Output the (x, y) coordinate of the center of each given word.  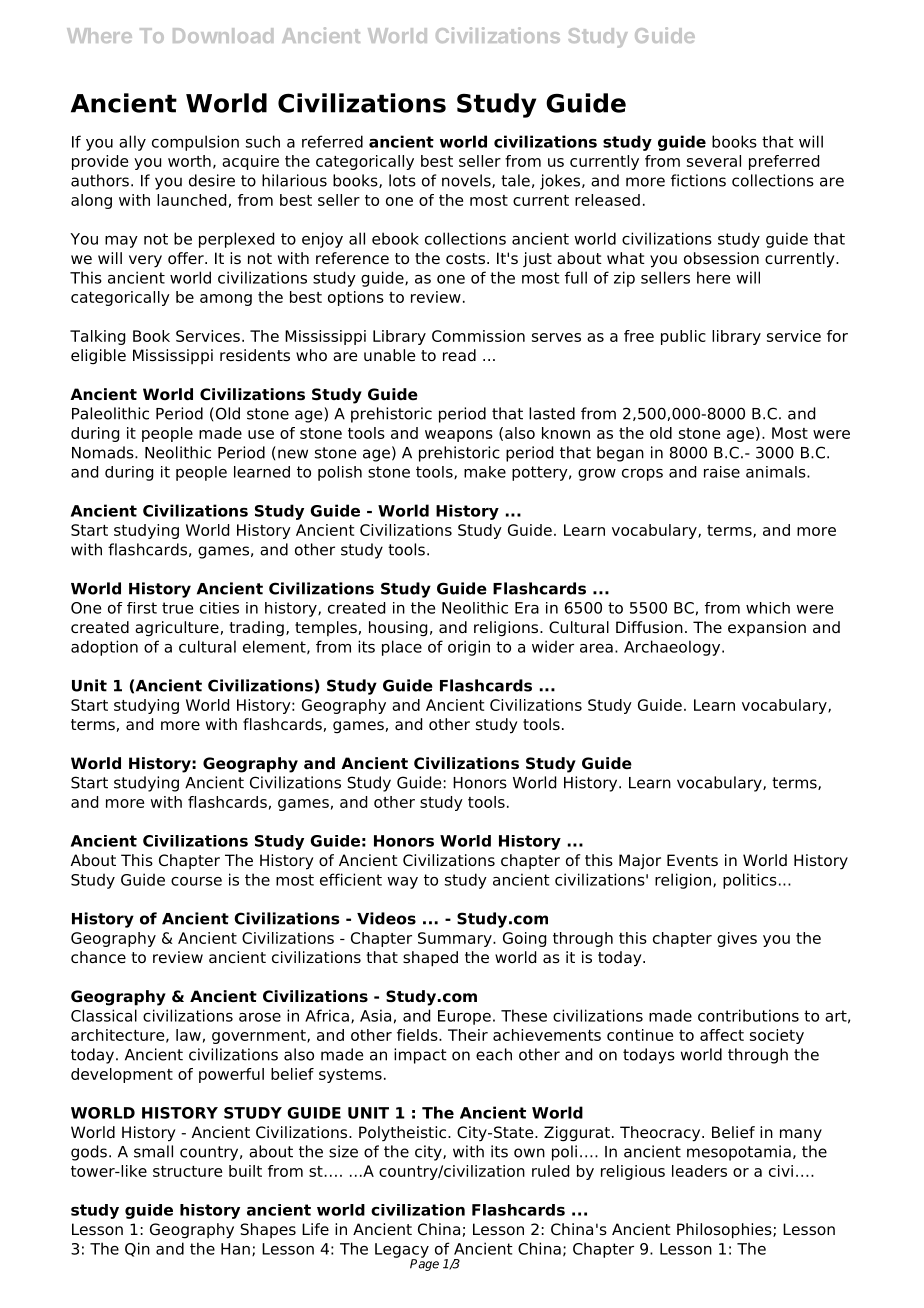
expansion (767, 628)
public (683, 337)
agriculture (177, 629)
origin (469, 648)
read (459, 355)
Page (424, 1264)
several (714, 161)
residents (255, 355)
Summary (456, 939)
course (196, 881)
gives (737, 939)
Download (223, 35)
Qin (137, 1249)
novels (467, 181)
